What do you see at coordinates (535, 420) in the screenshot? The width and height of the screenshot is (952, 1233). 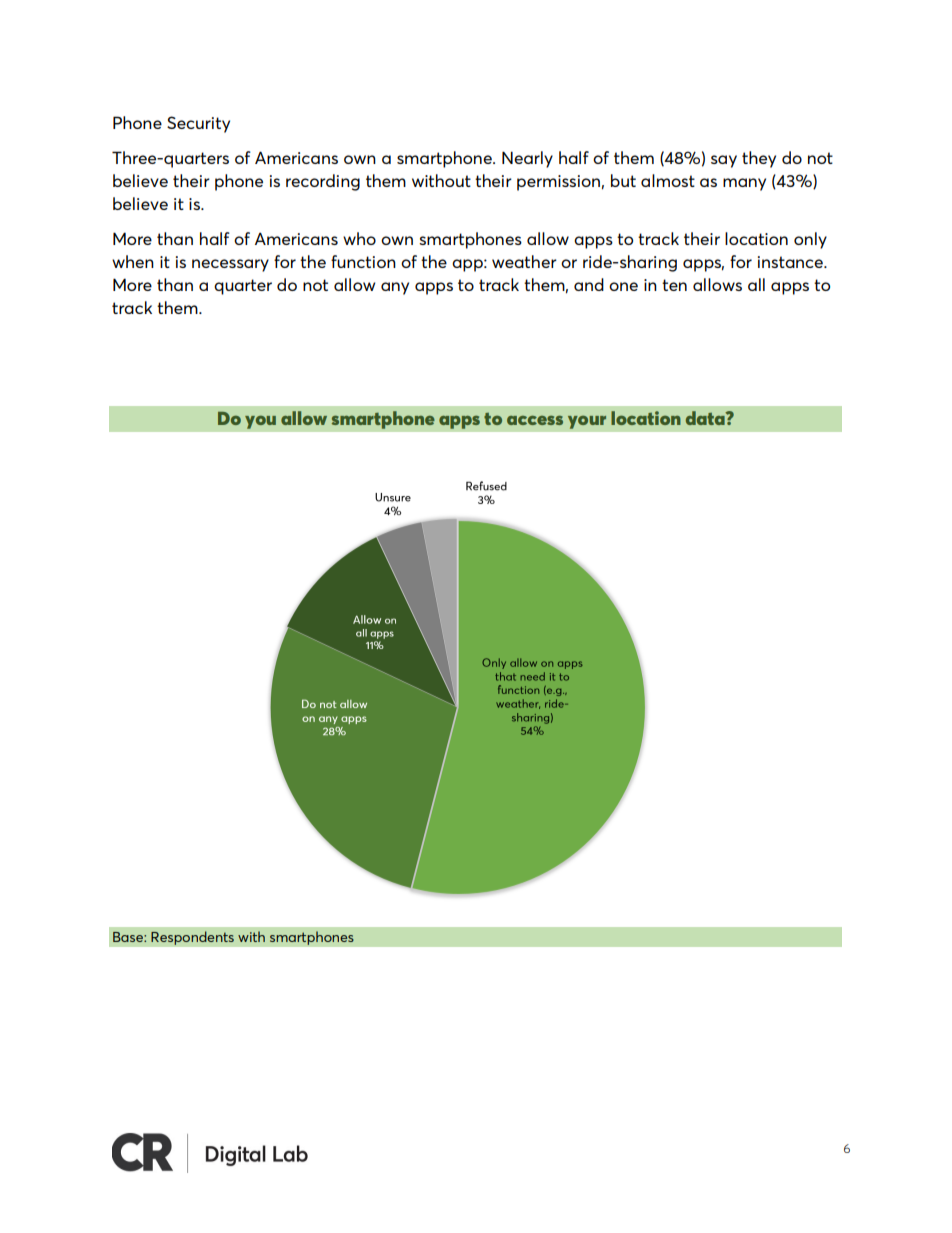 I see `access` at bounding box center [535, 420].
